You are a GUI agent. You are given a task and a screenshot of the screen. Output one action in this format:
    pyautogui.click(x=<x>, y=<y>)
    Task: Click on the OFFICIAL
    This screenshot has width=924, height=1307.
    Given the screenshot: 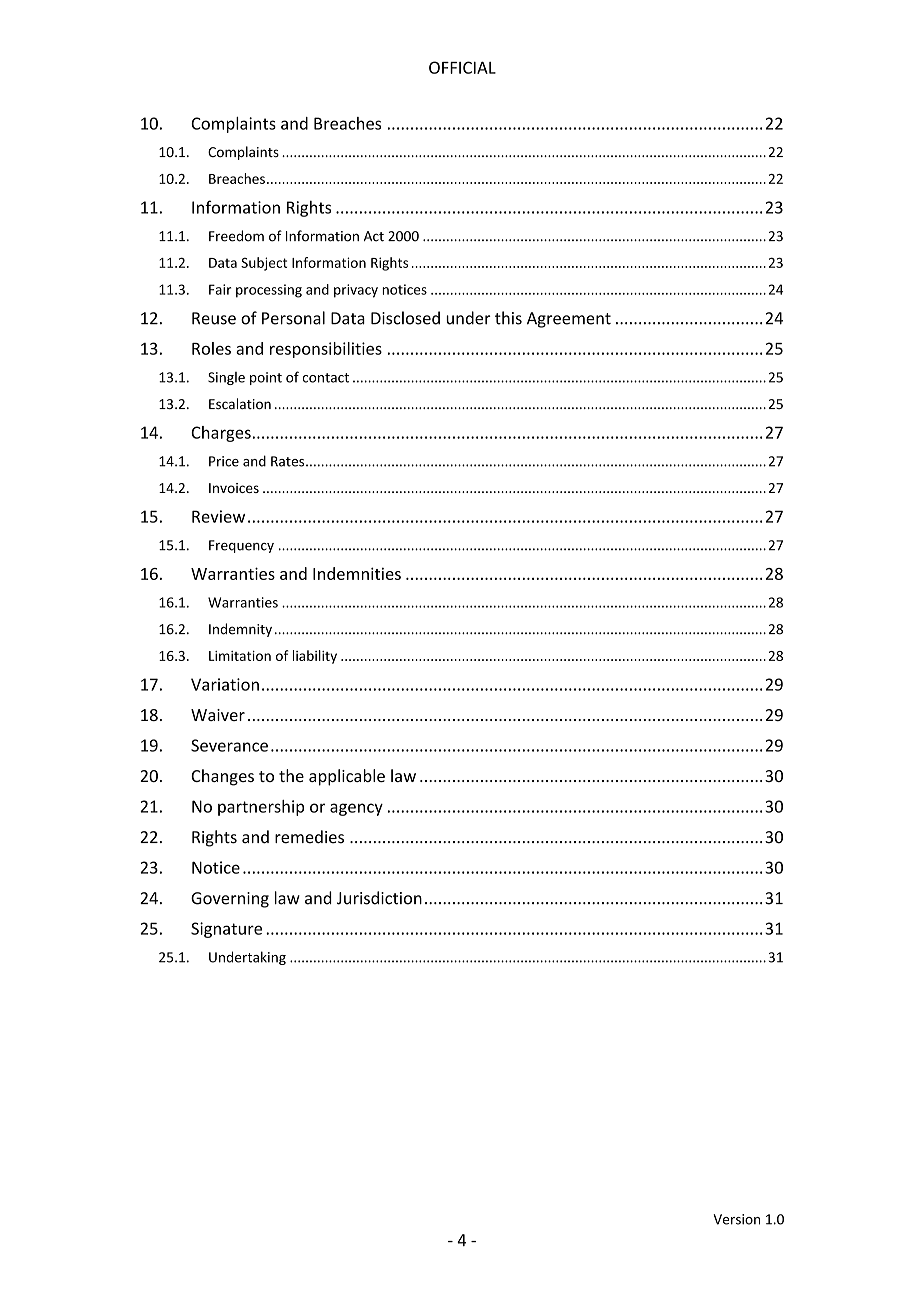 What is the action you would take?
    pyautogui.click(x=462, y=67)
